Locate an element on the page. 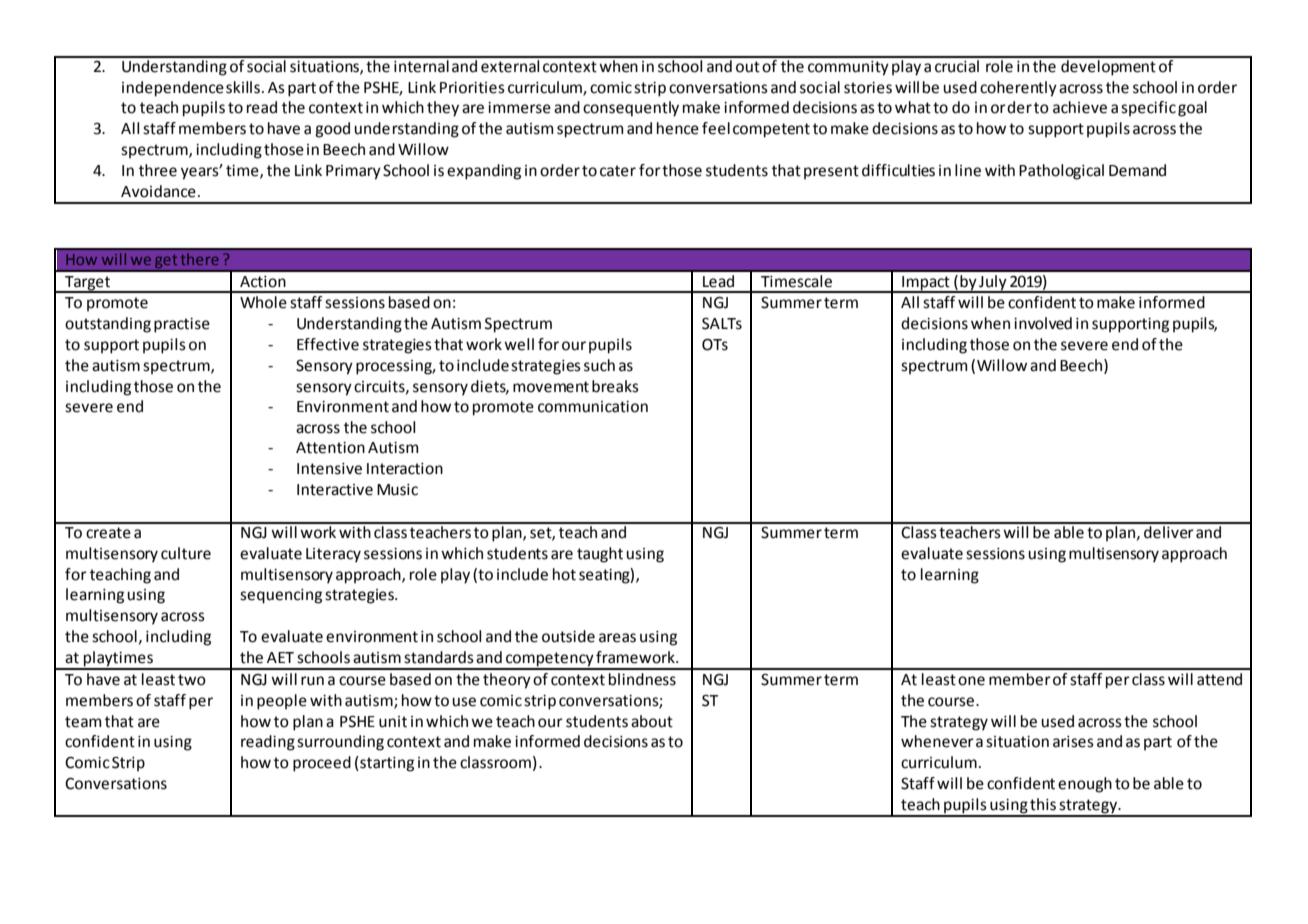  enough is located at coordinates (1085, 785).
